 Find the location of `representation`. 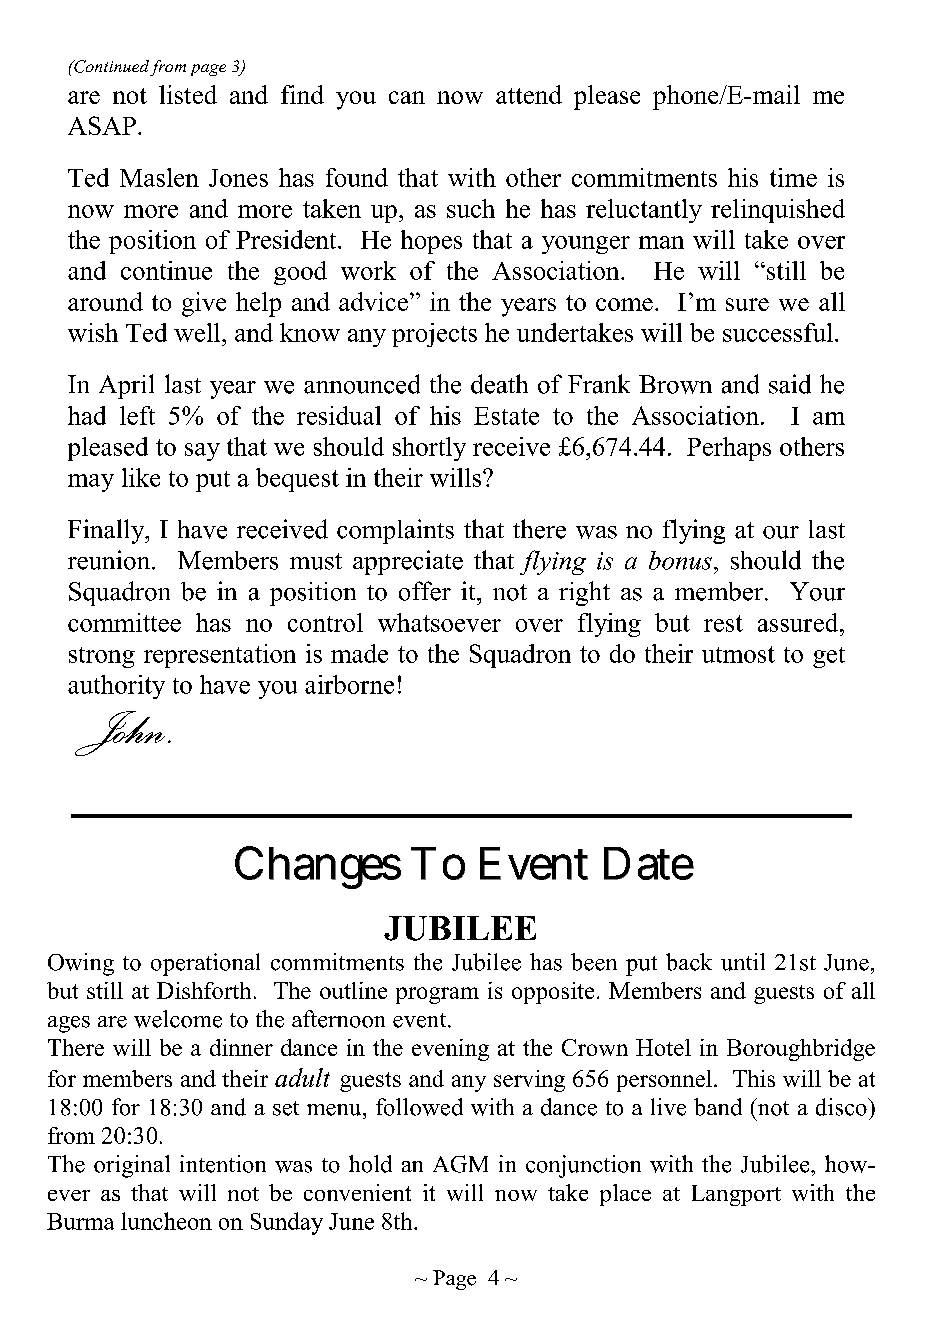

representation is located at coordinates (220, 656).
